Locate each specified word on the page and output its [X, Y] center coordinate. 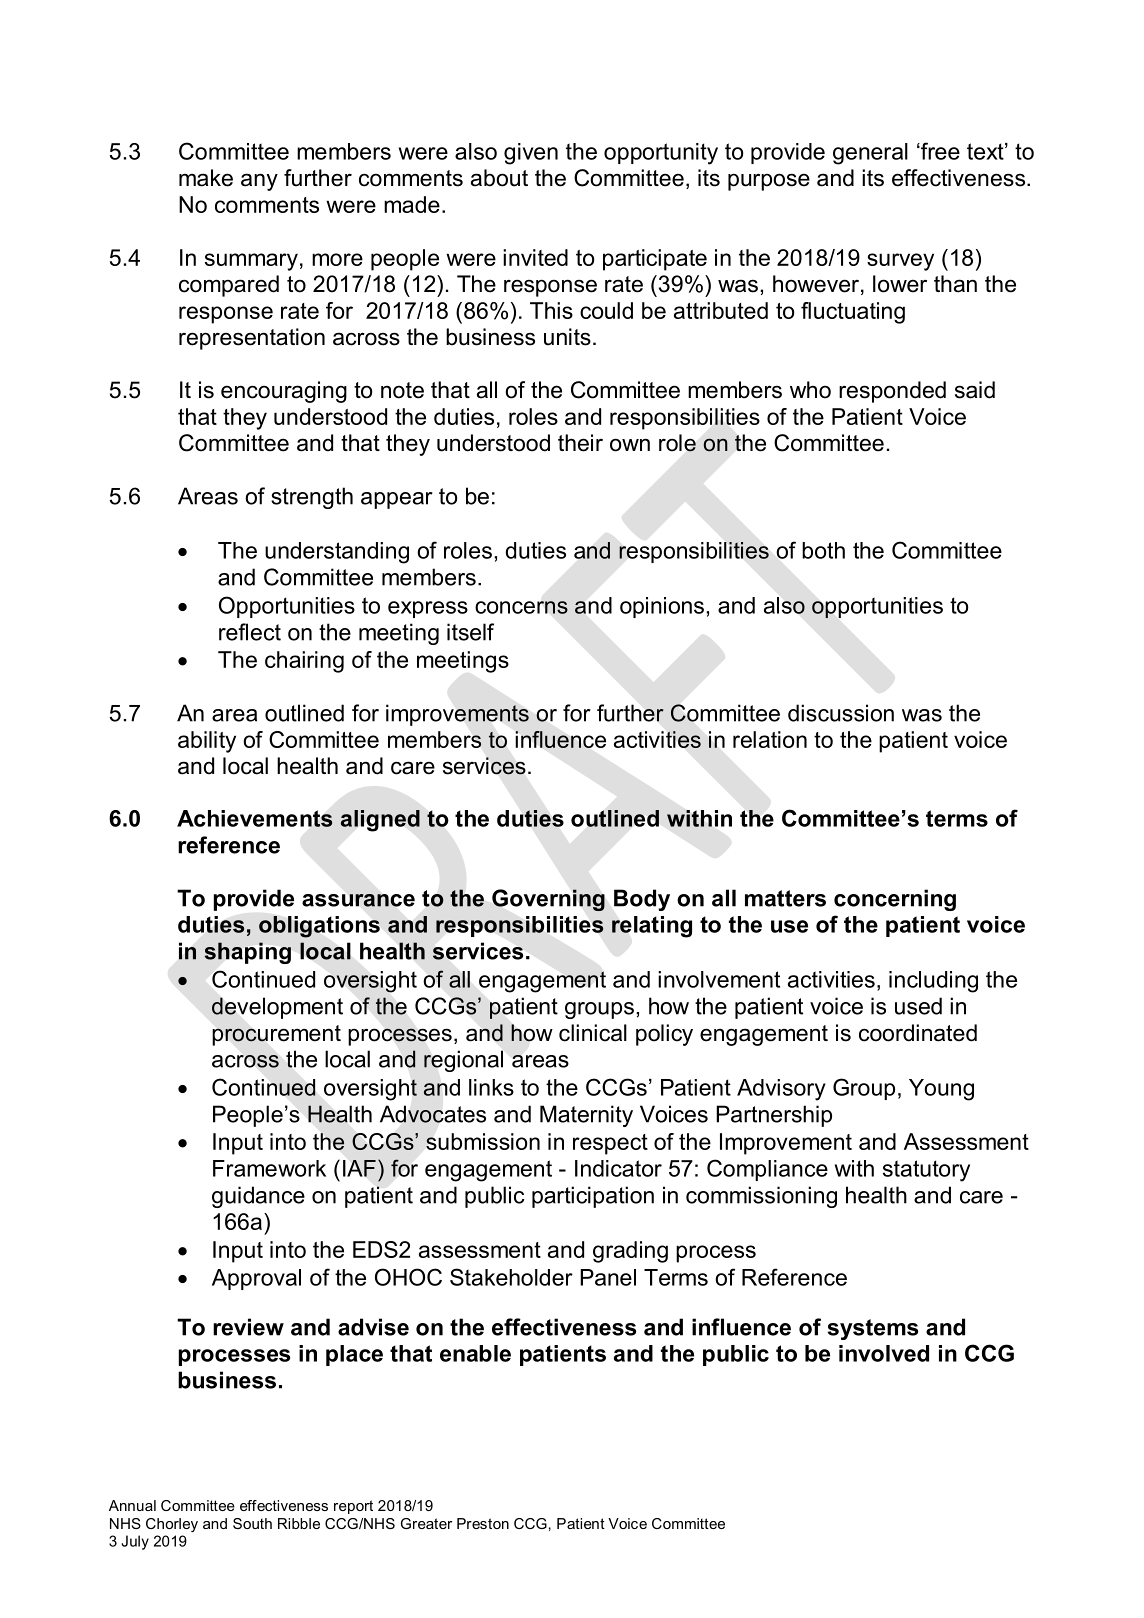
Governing [548, 900]
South [252, 1523]
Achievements [255, 818]
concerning [895, 900]
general [870, 154]
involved [884, 1353]
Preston [483, 1523]
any [259, 182]
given [531, 154]
